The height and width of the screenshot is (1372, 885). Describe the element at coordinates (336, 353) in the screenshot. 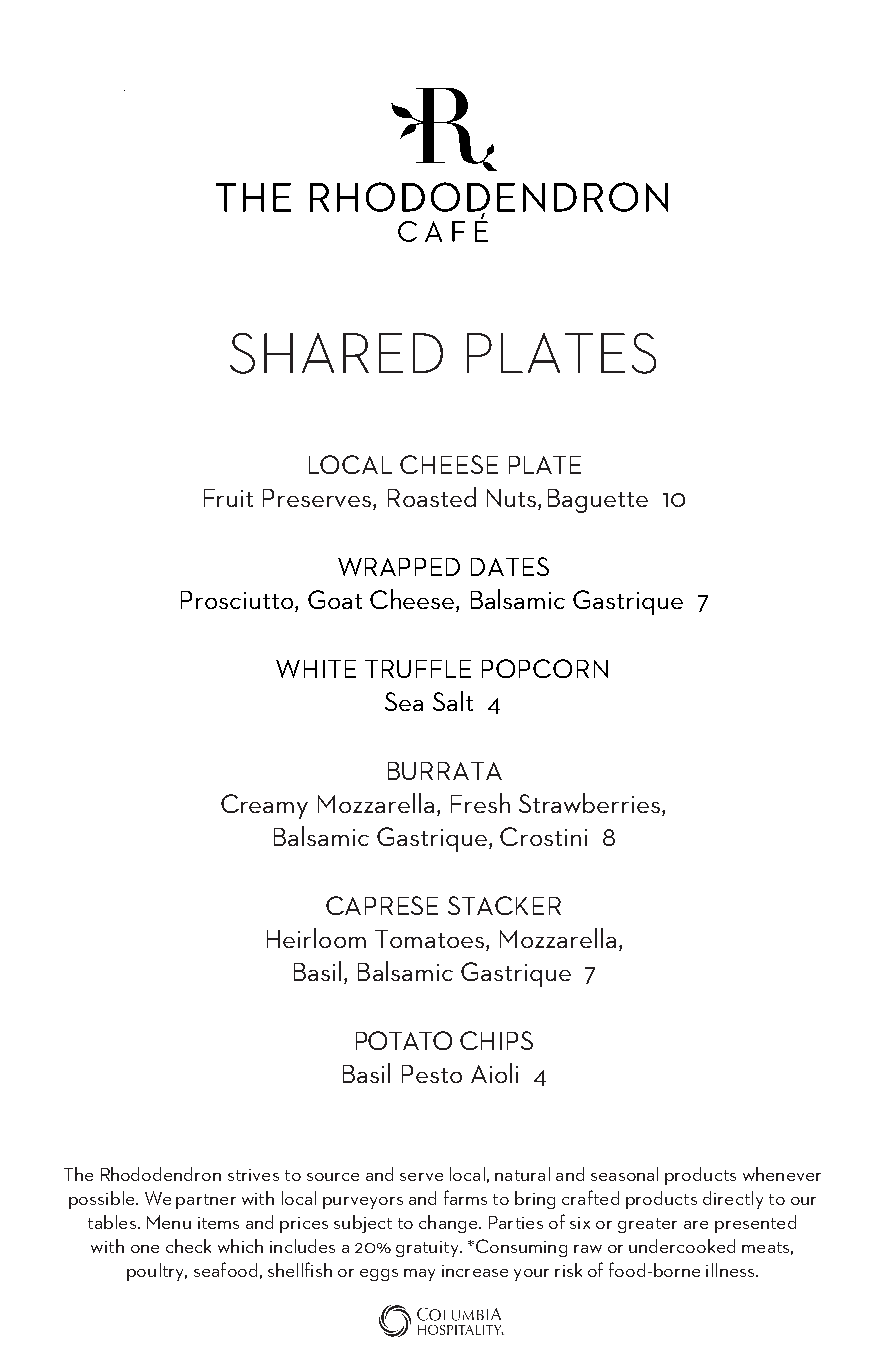

I see `SHARED` at that location.
